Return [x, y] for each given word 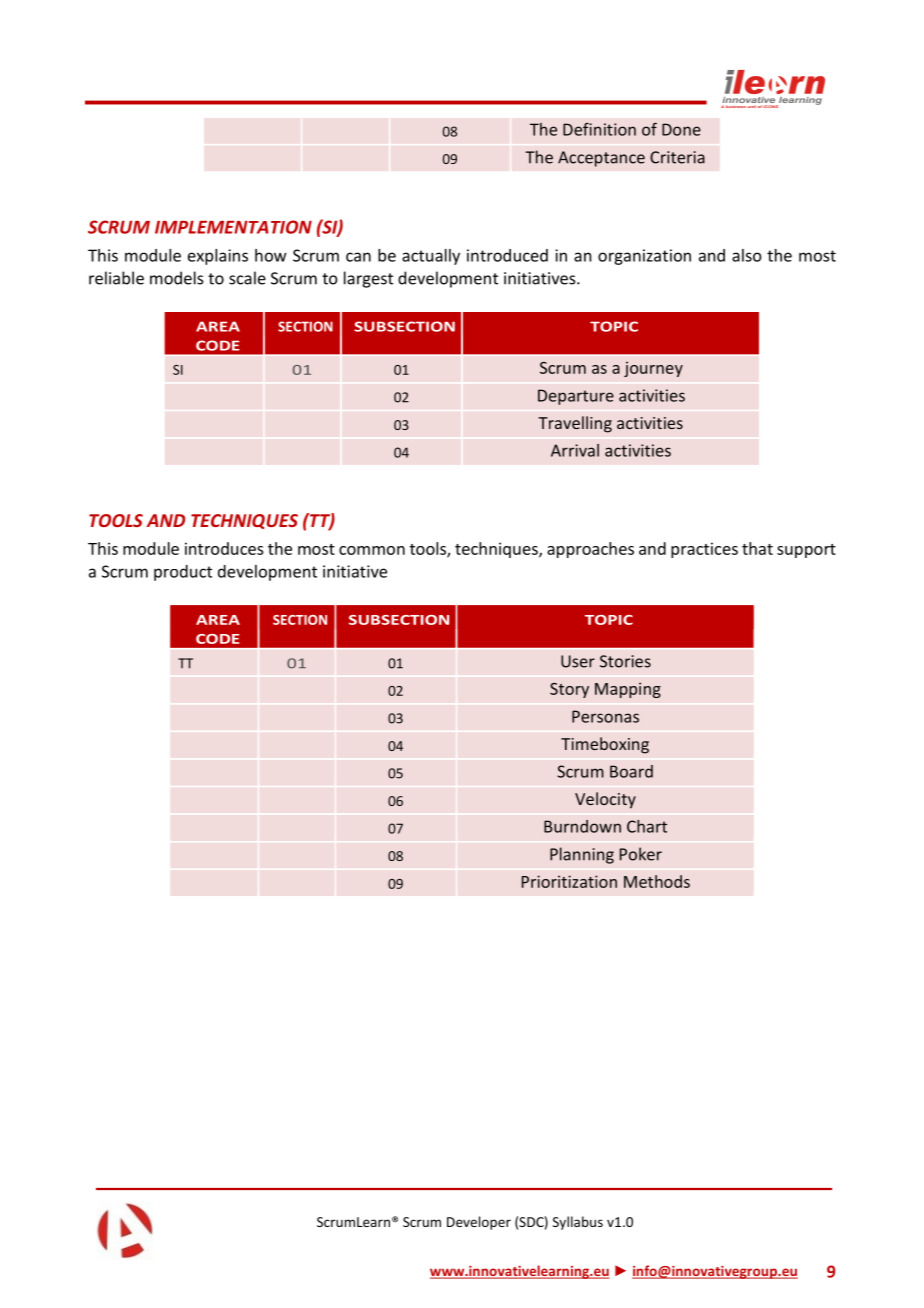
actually [431, 257]
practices [704, 550]
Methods [657, 881]
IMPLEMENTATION [233, 227]
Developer [479, 1223]
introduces [224, 548]
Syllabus [578, 1223]
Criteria [677, 157]
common [372, 550]
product [183, 573]
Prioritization [569, 881]
